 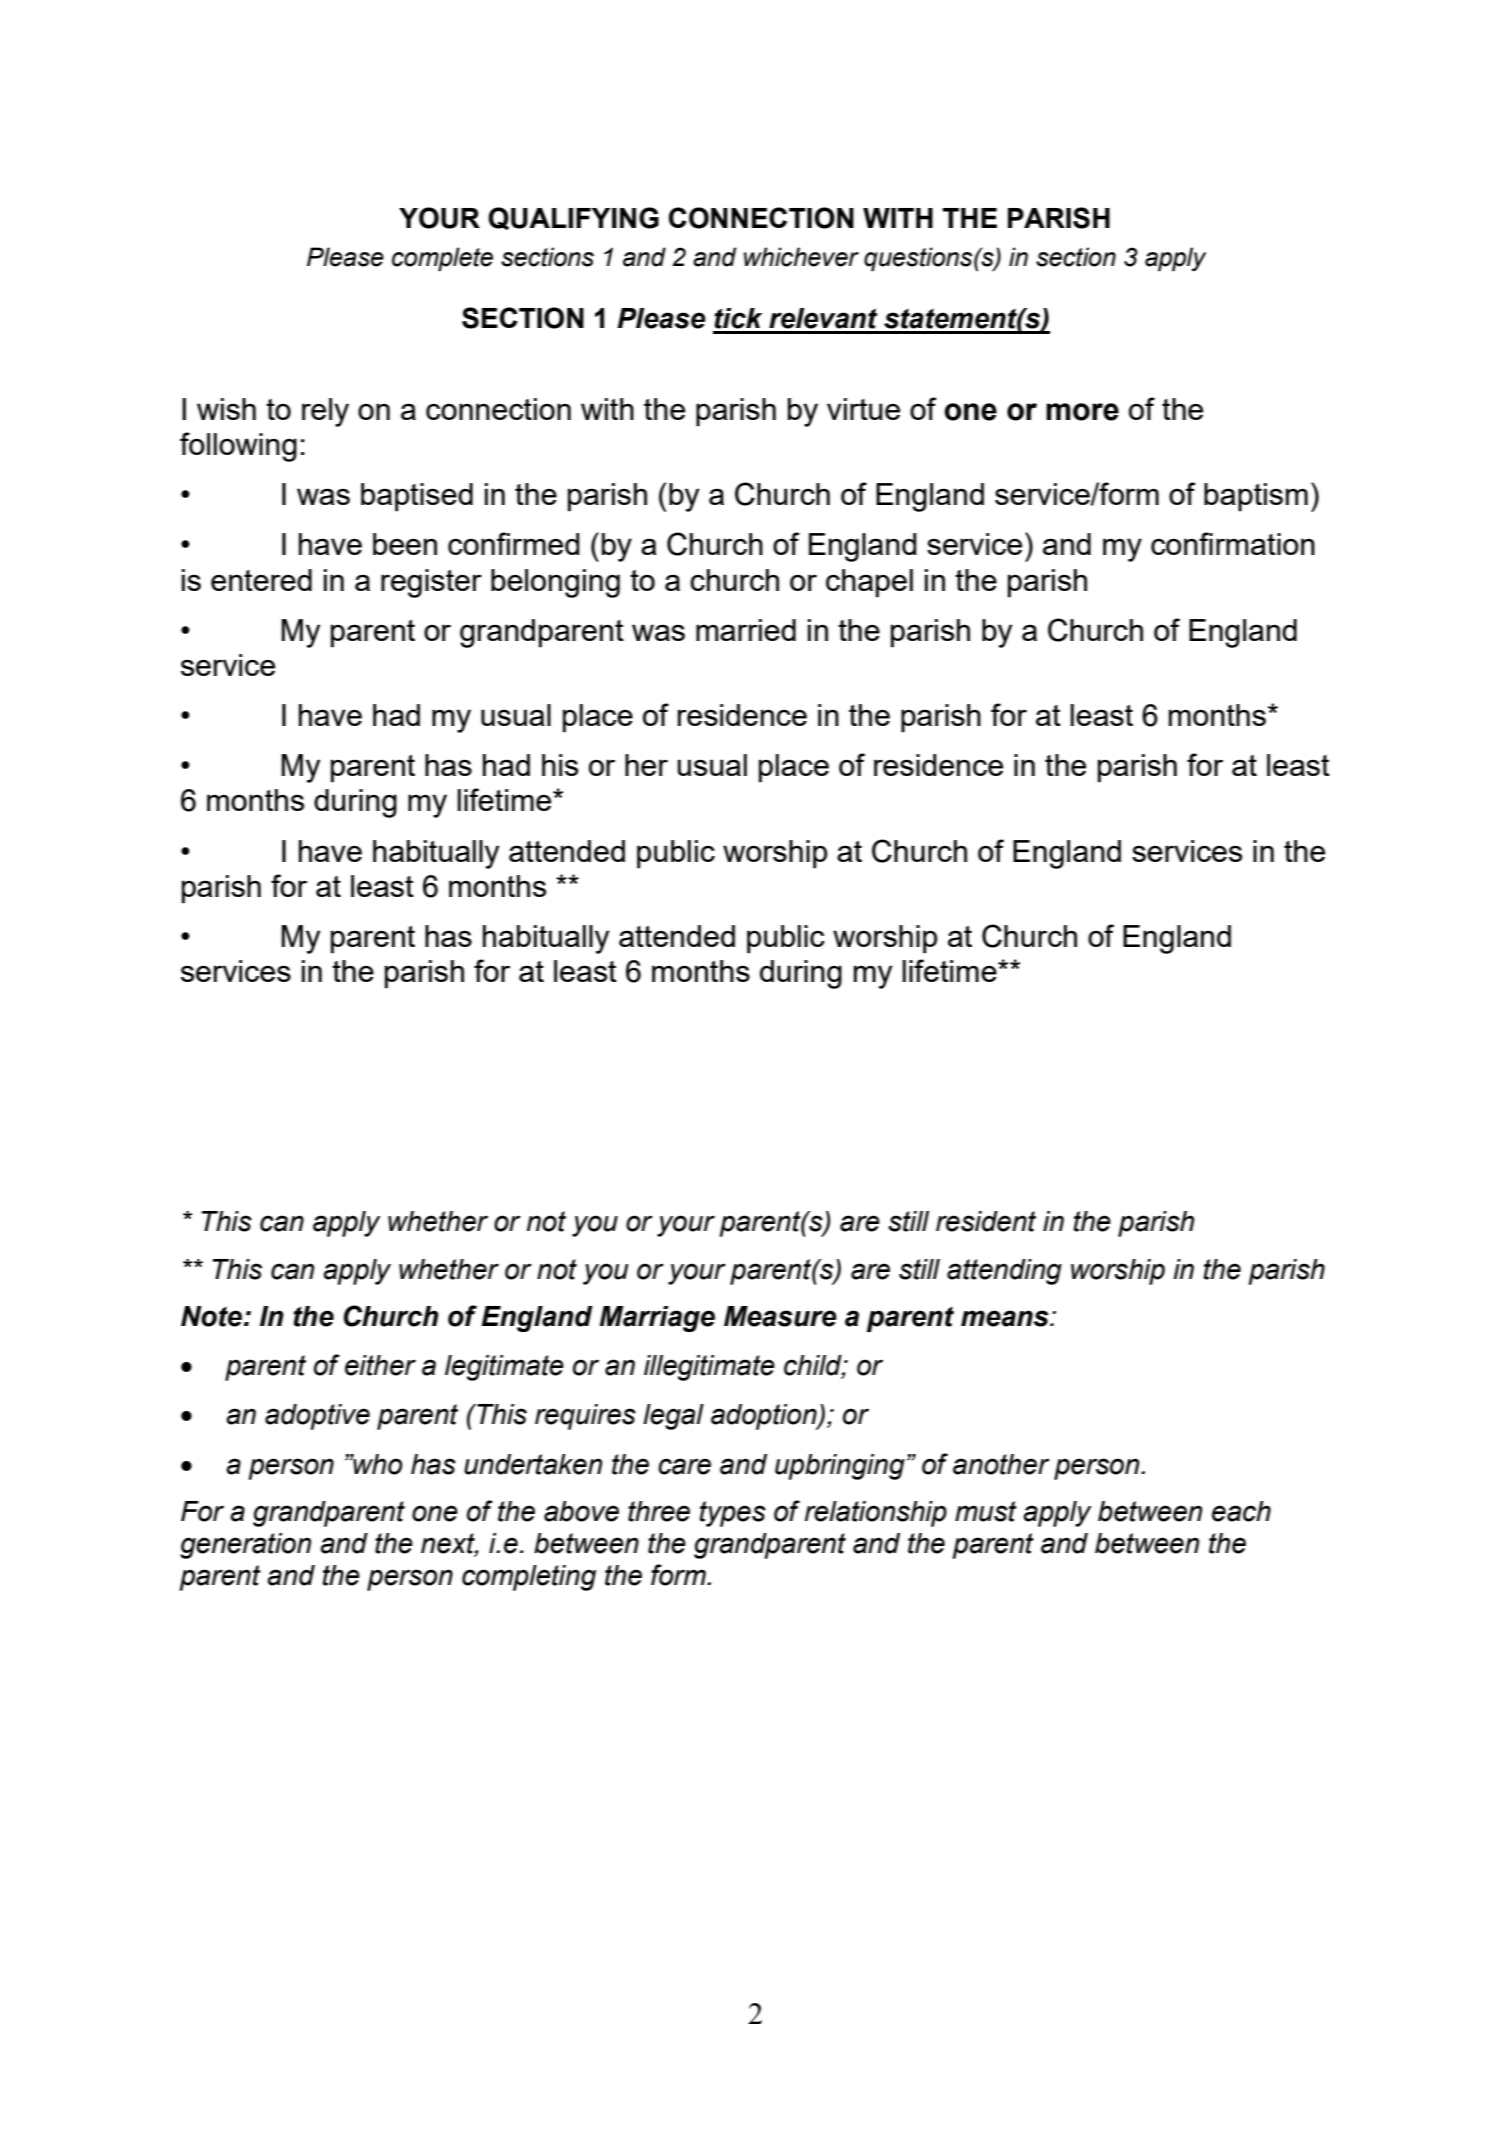 I want to click on whichever, so click(x=801, y=257).
